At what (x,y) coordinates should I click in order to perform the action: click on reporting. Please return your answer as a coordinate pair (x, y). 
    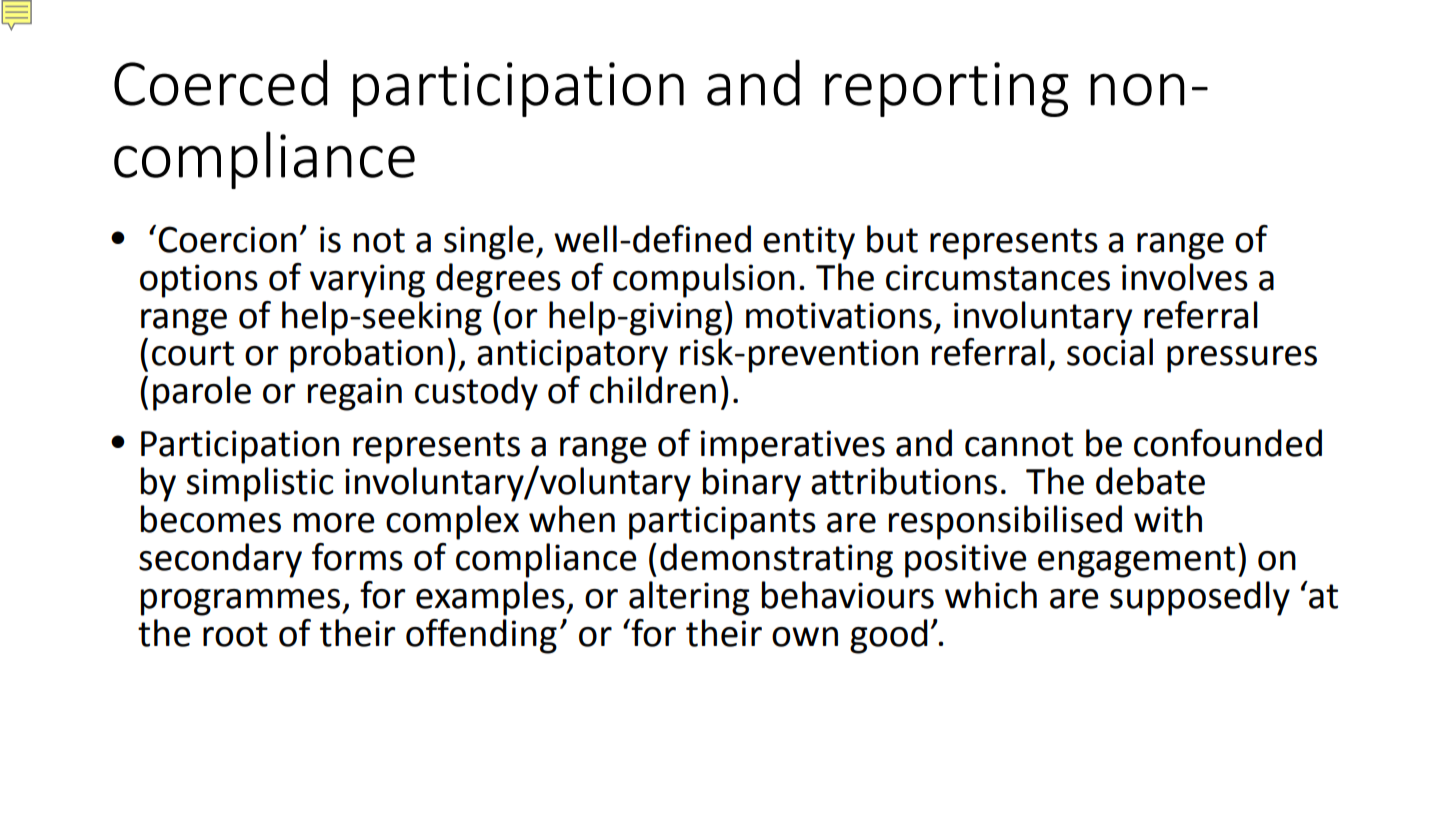
    Looking at the image, I should click on (947, 89).
